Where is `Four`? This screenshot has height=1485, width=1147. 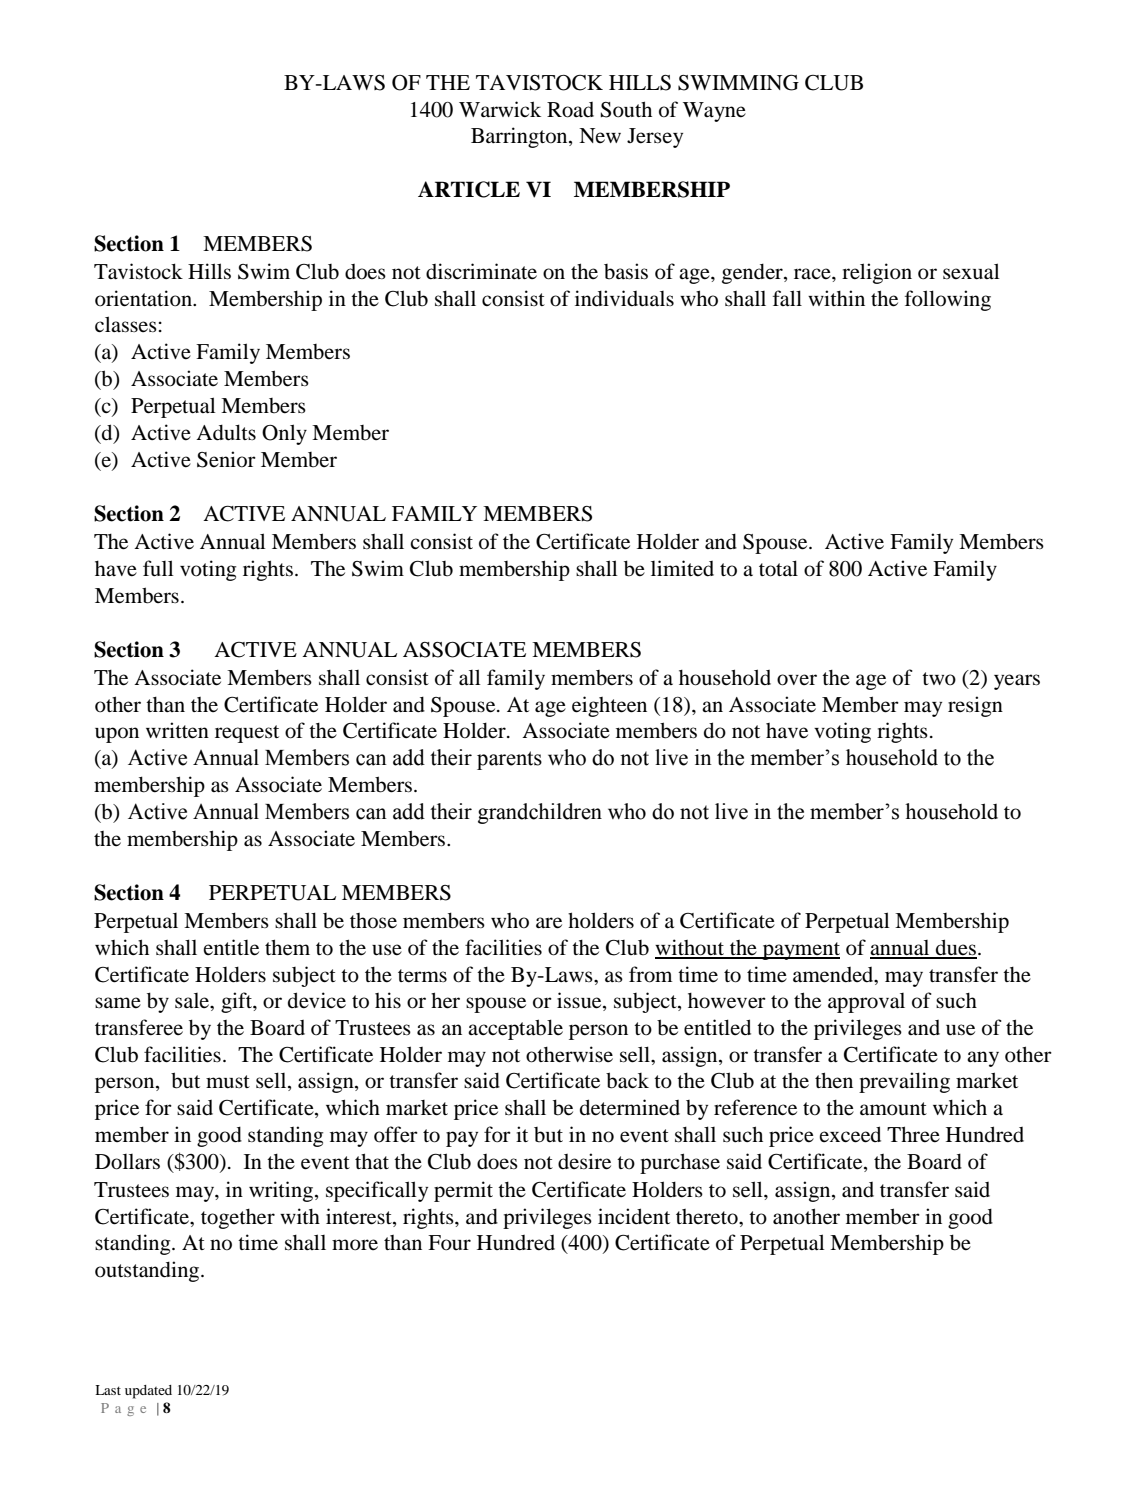 Four is located at coordinates (449, 1243).
